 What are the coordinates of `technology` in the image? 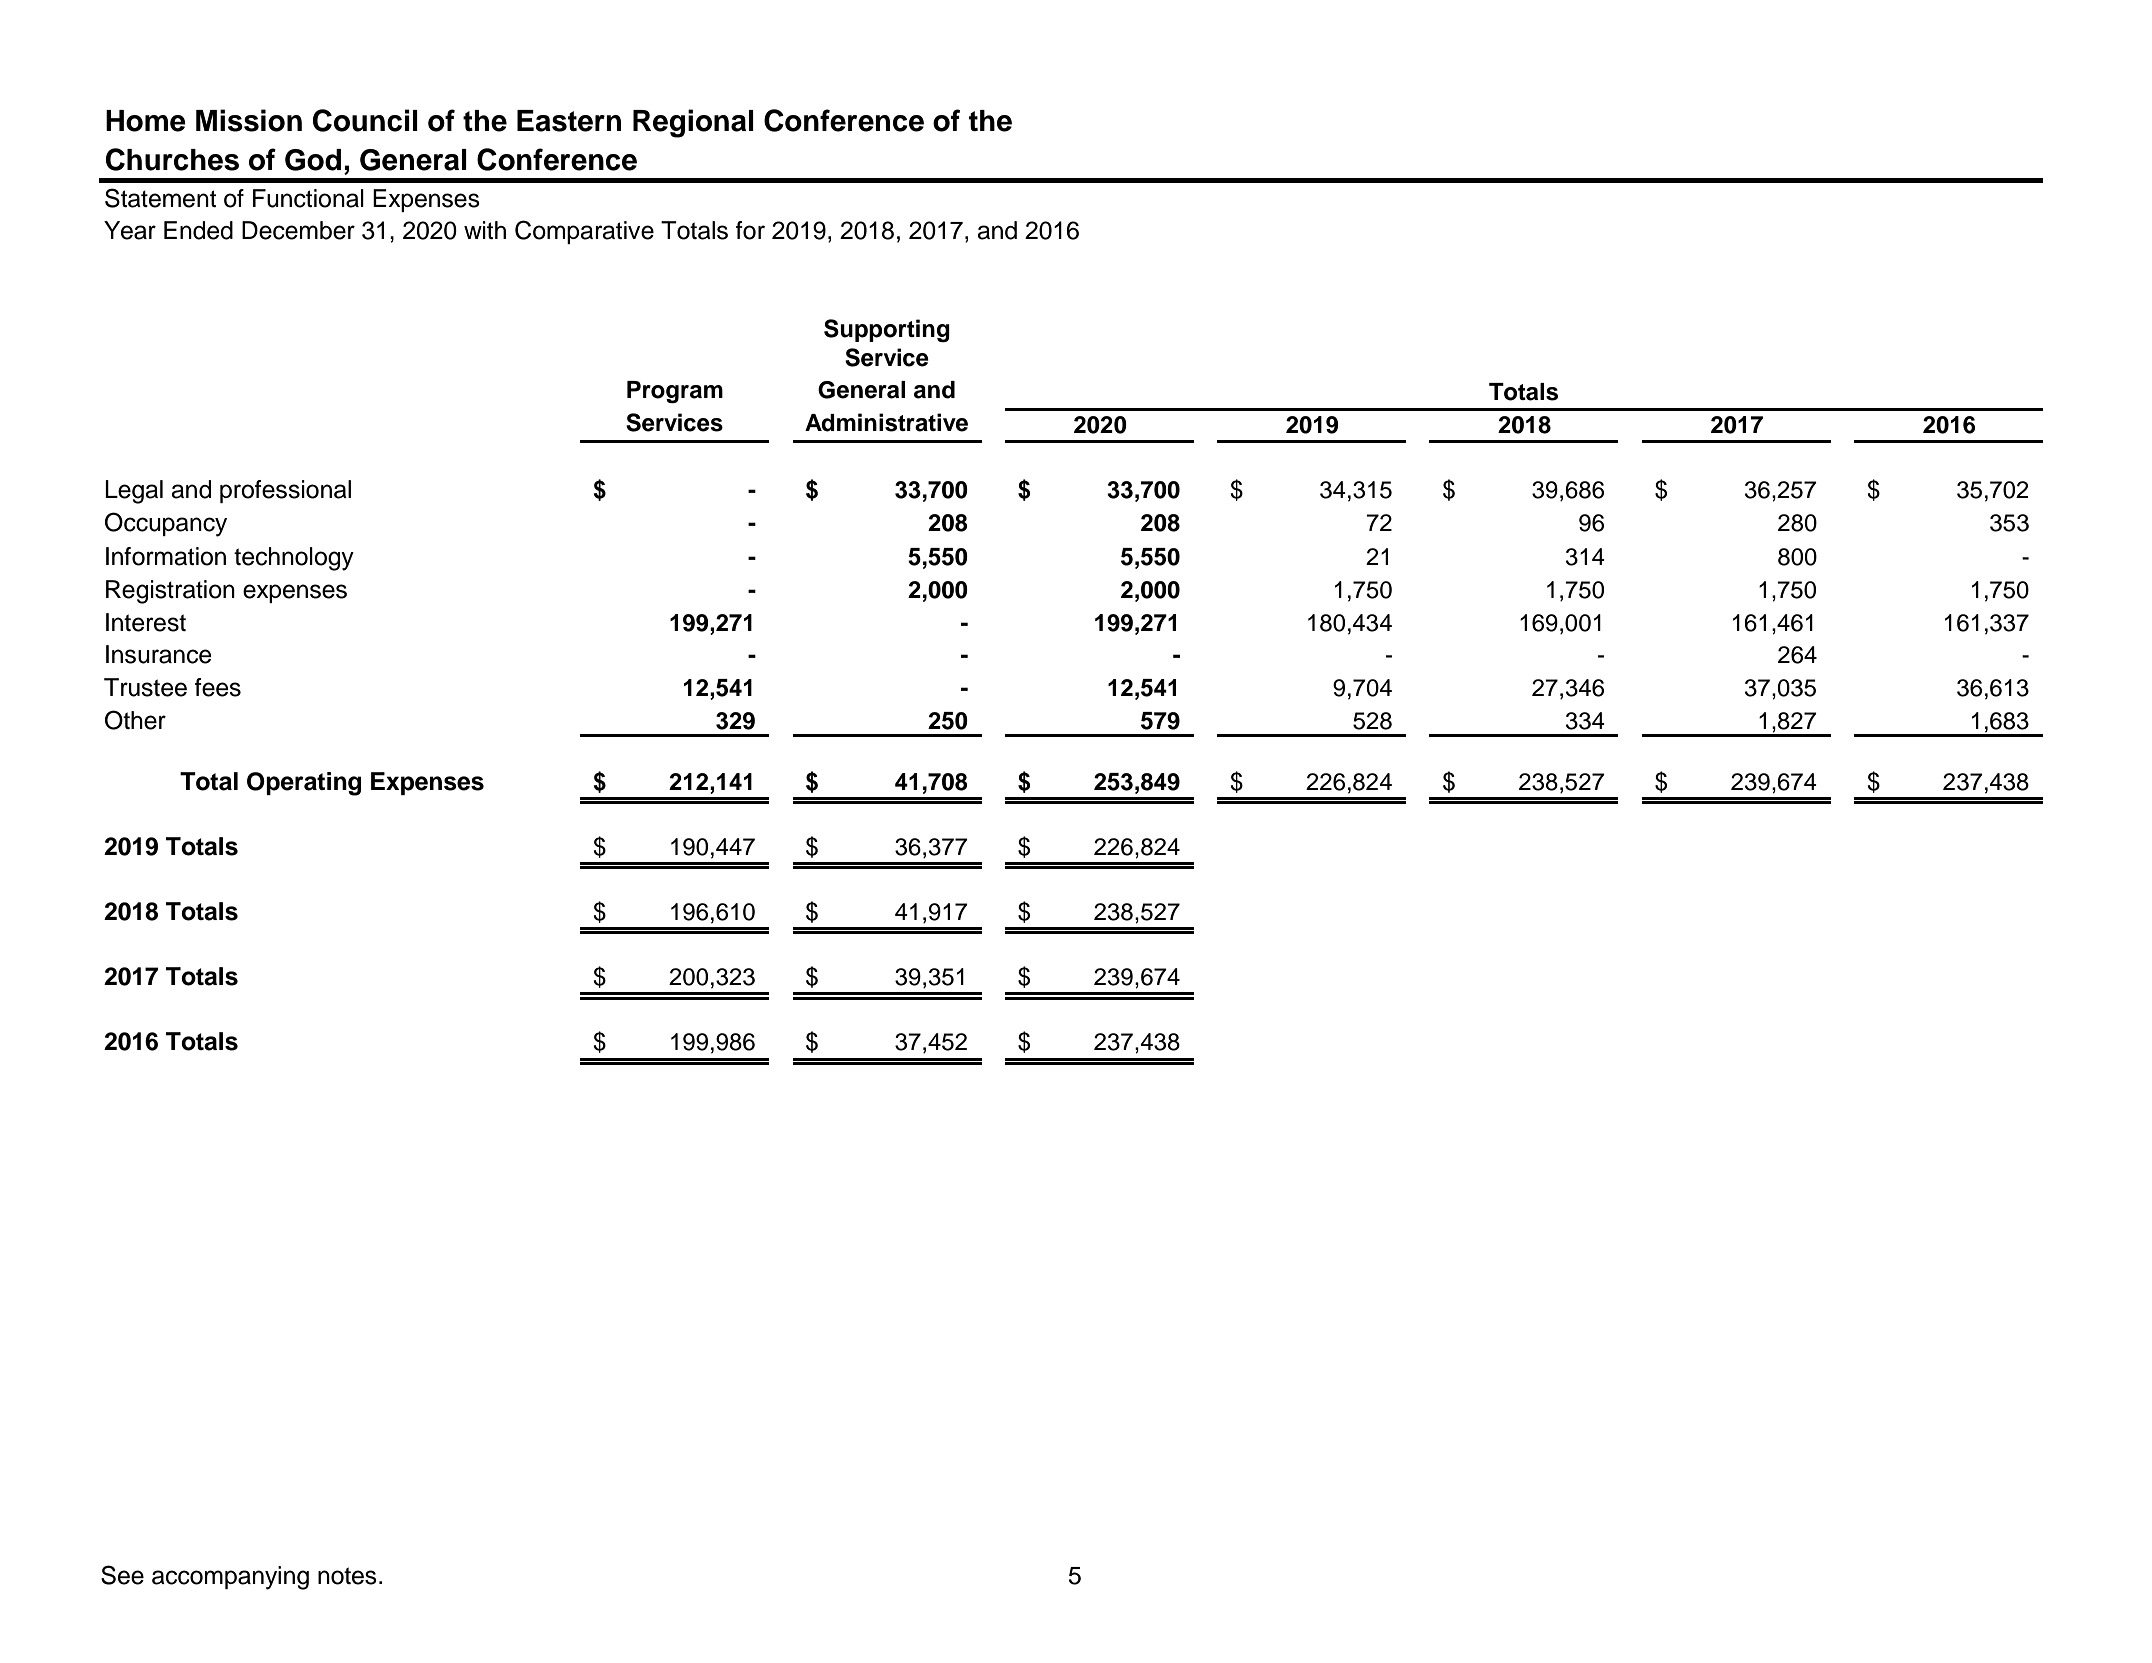 It's located at (294, 559).
